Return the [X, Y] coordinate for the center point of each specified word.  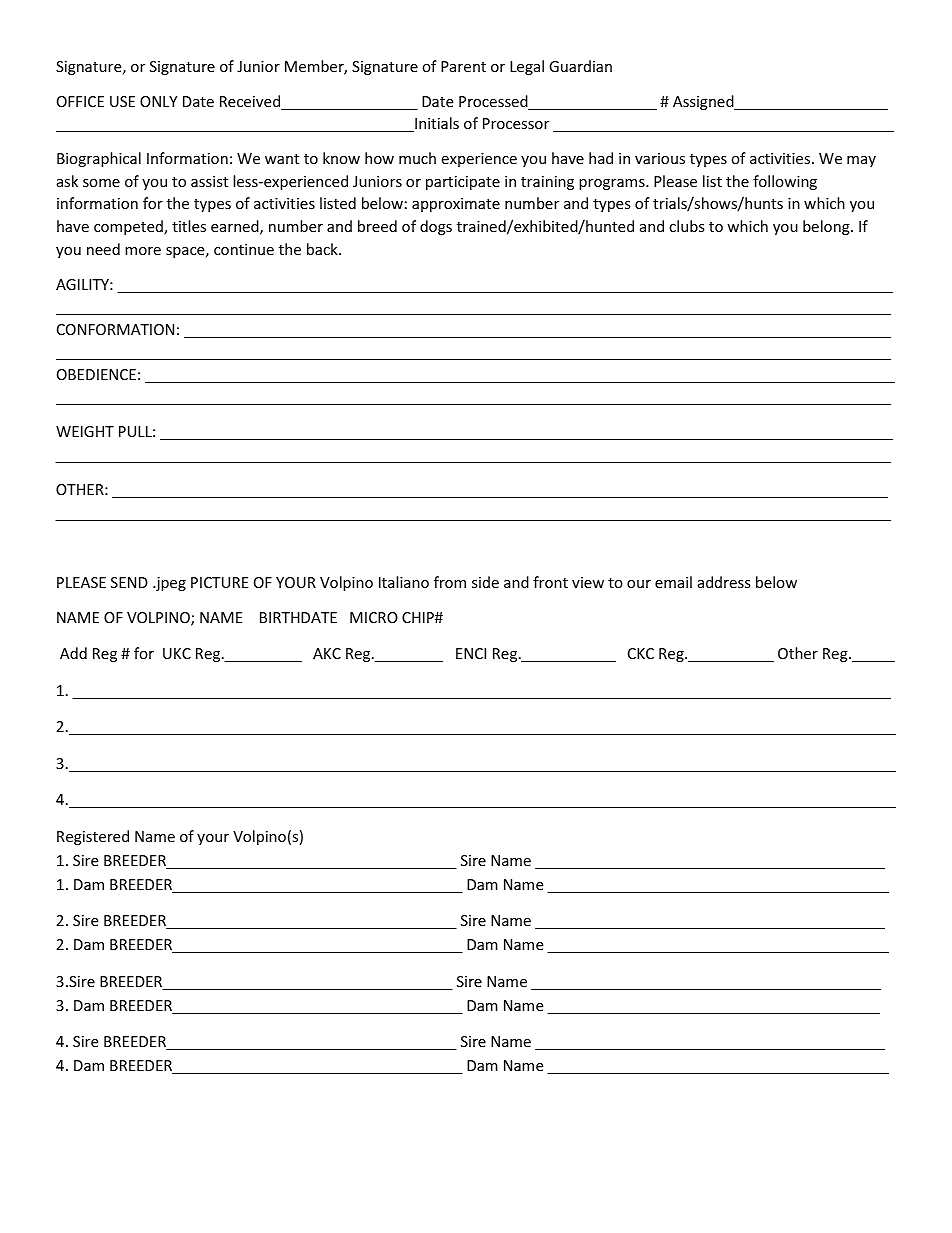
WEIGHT [85, 431]
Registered [93, 837]
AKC [327, 653]
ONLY [158, 101]
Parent [463, 66]
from [450, 582]
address [724, 582]
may [861, 161]
